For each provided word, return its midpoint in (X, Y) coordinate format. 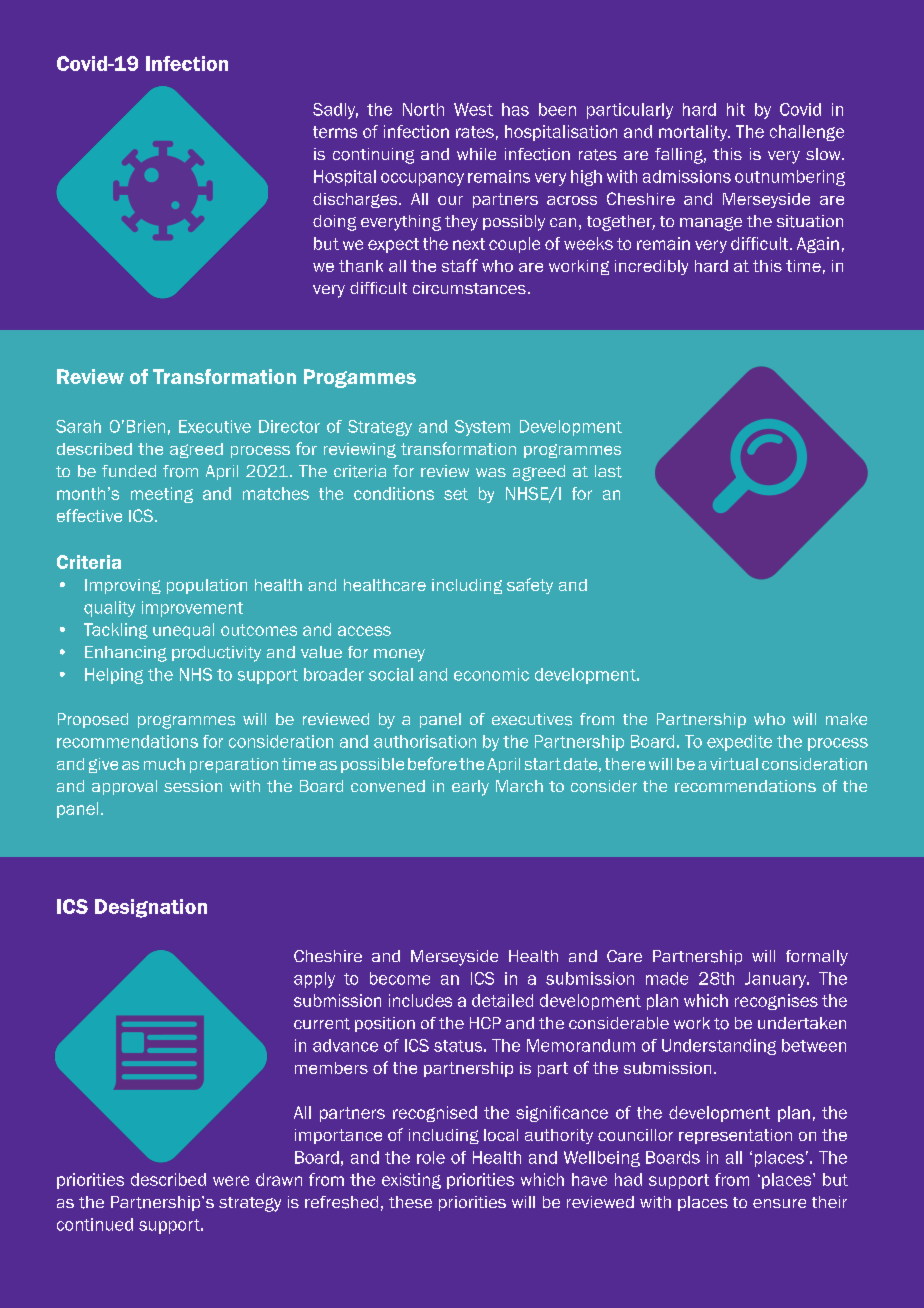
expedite (739, 743)
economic (491, 674)
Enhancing (126, 654)
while (476, 154)
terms (335, 132)
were (231, 1181)
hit (736, 109)
